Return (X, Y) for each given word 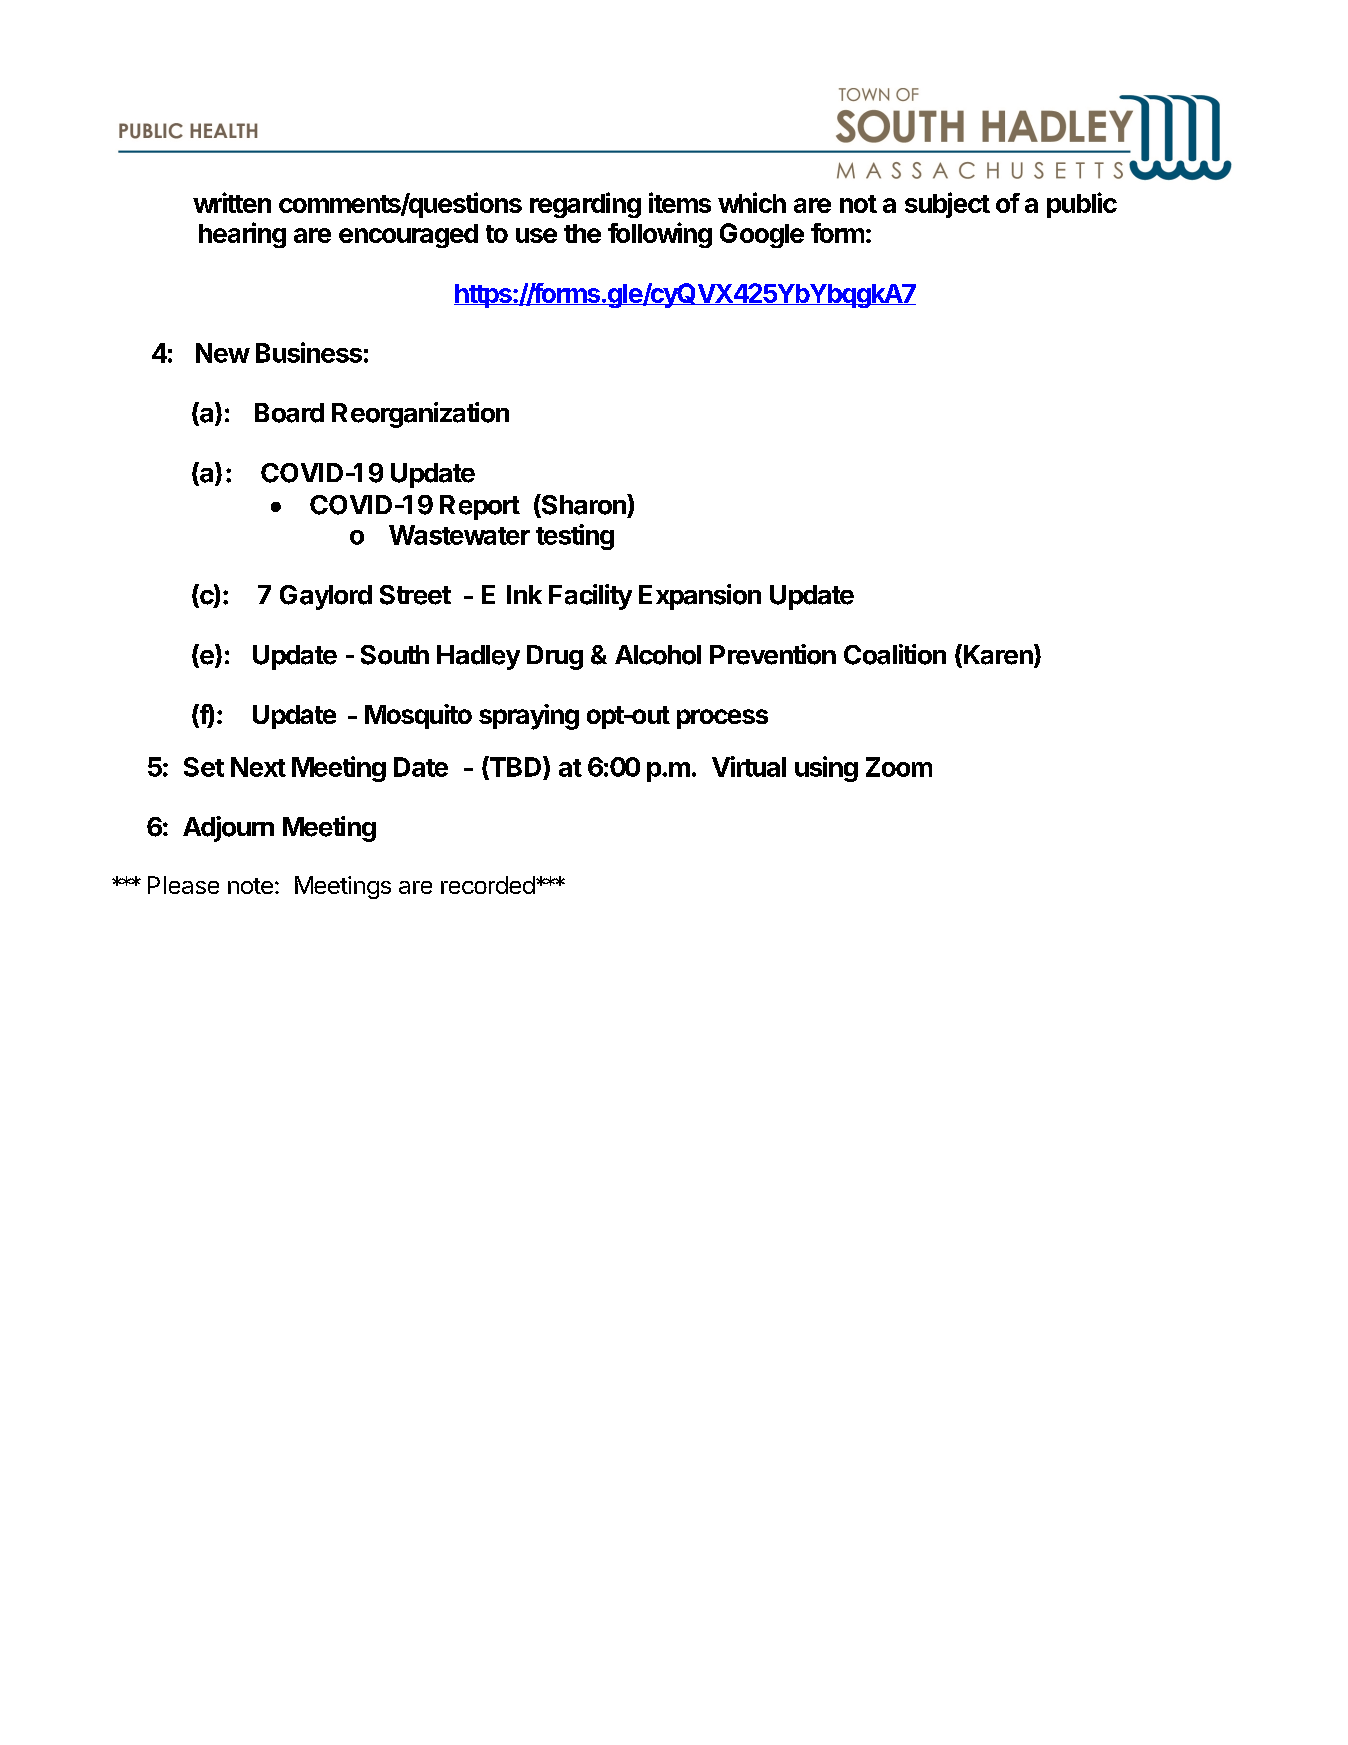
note (250, 886)
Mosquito (418, 716)
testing (575, 537)
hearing (242, 235)
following (660, 235)
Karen (998, 655)
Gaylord (326, 597)
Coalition (895, 654)
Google (762, 235)
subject (947, 205)
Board (289, 413)
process (722, 719)
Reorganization (420, 415)
